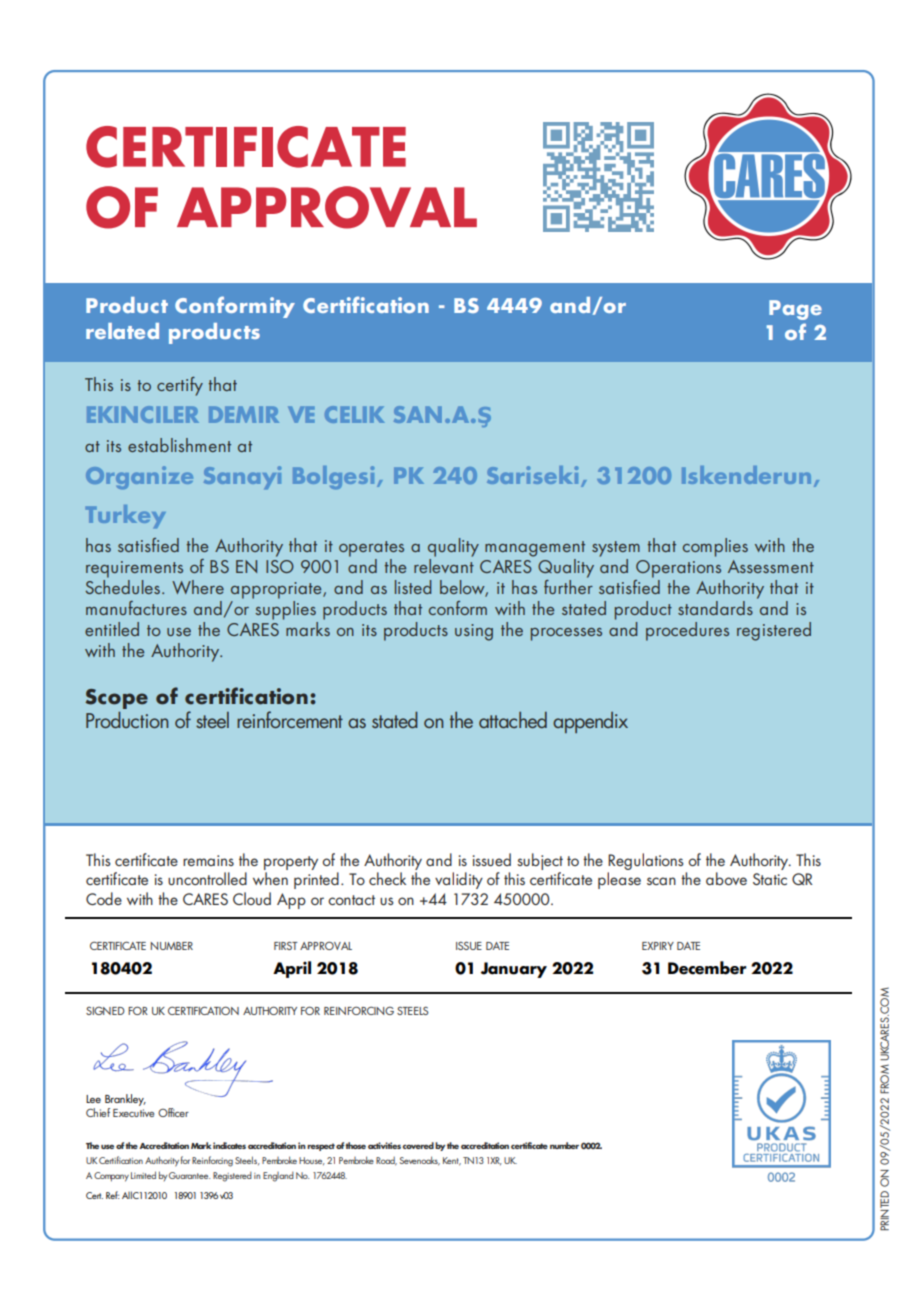 This screenshot has height=1308, width=924. I want to click on December, so click(707, 968).
